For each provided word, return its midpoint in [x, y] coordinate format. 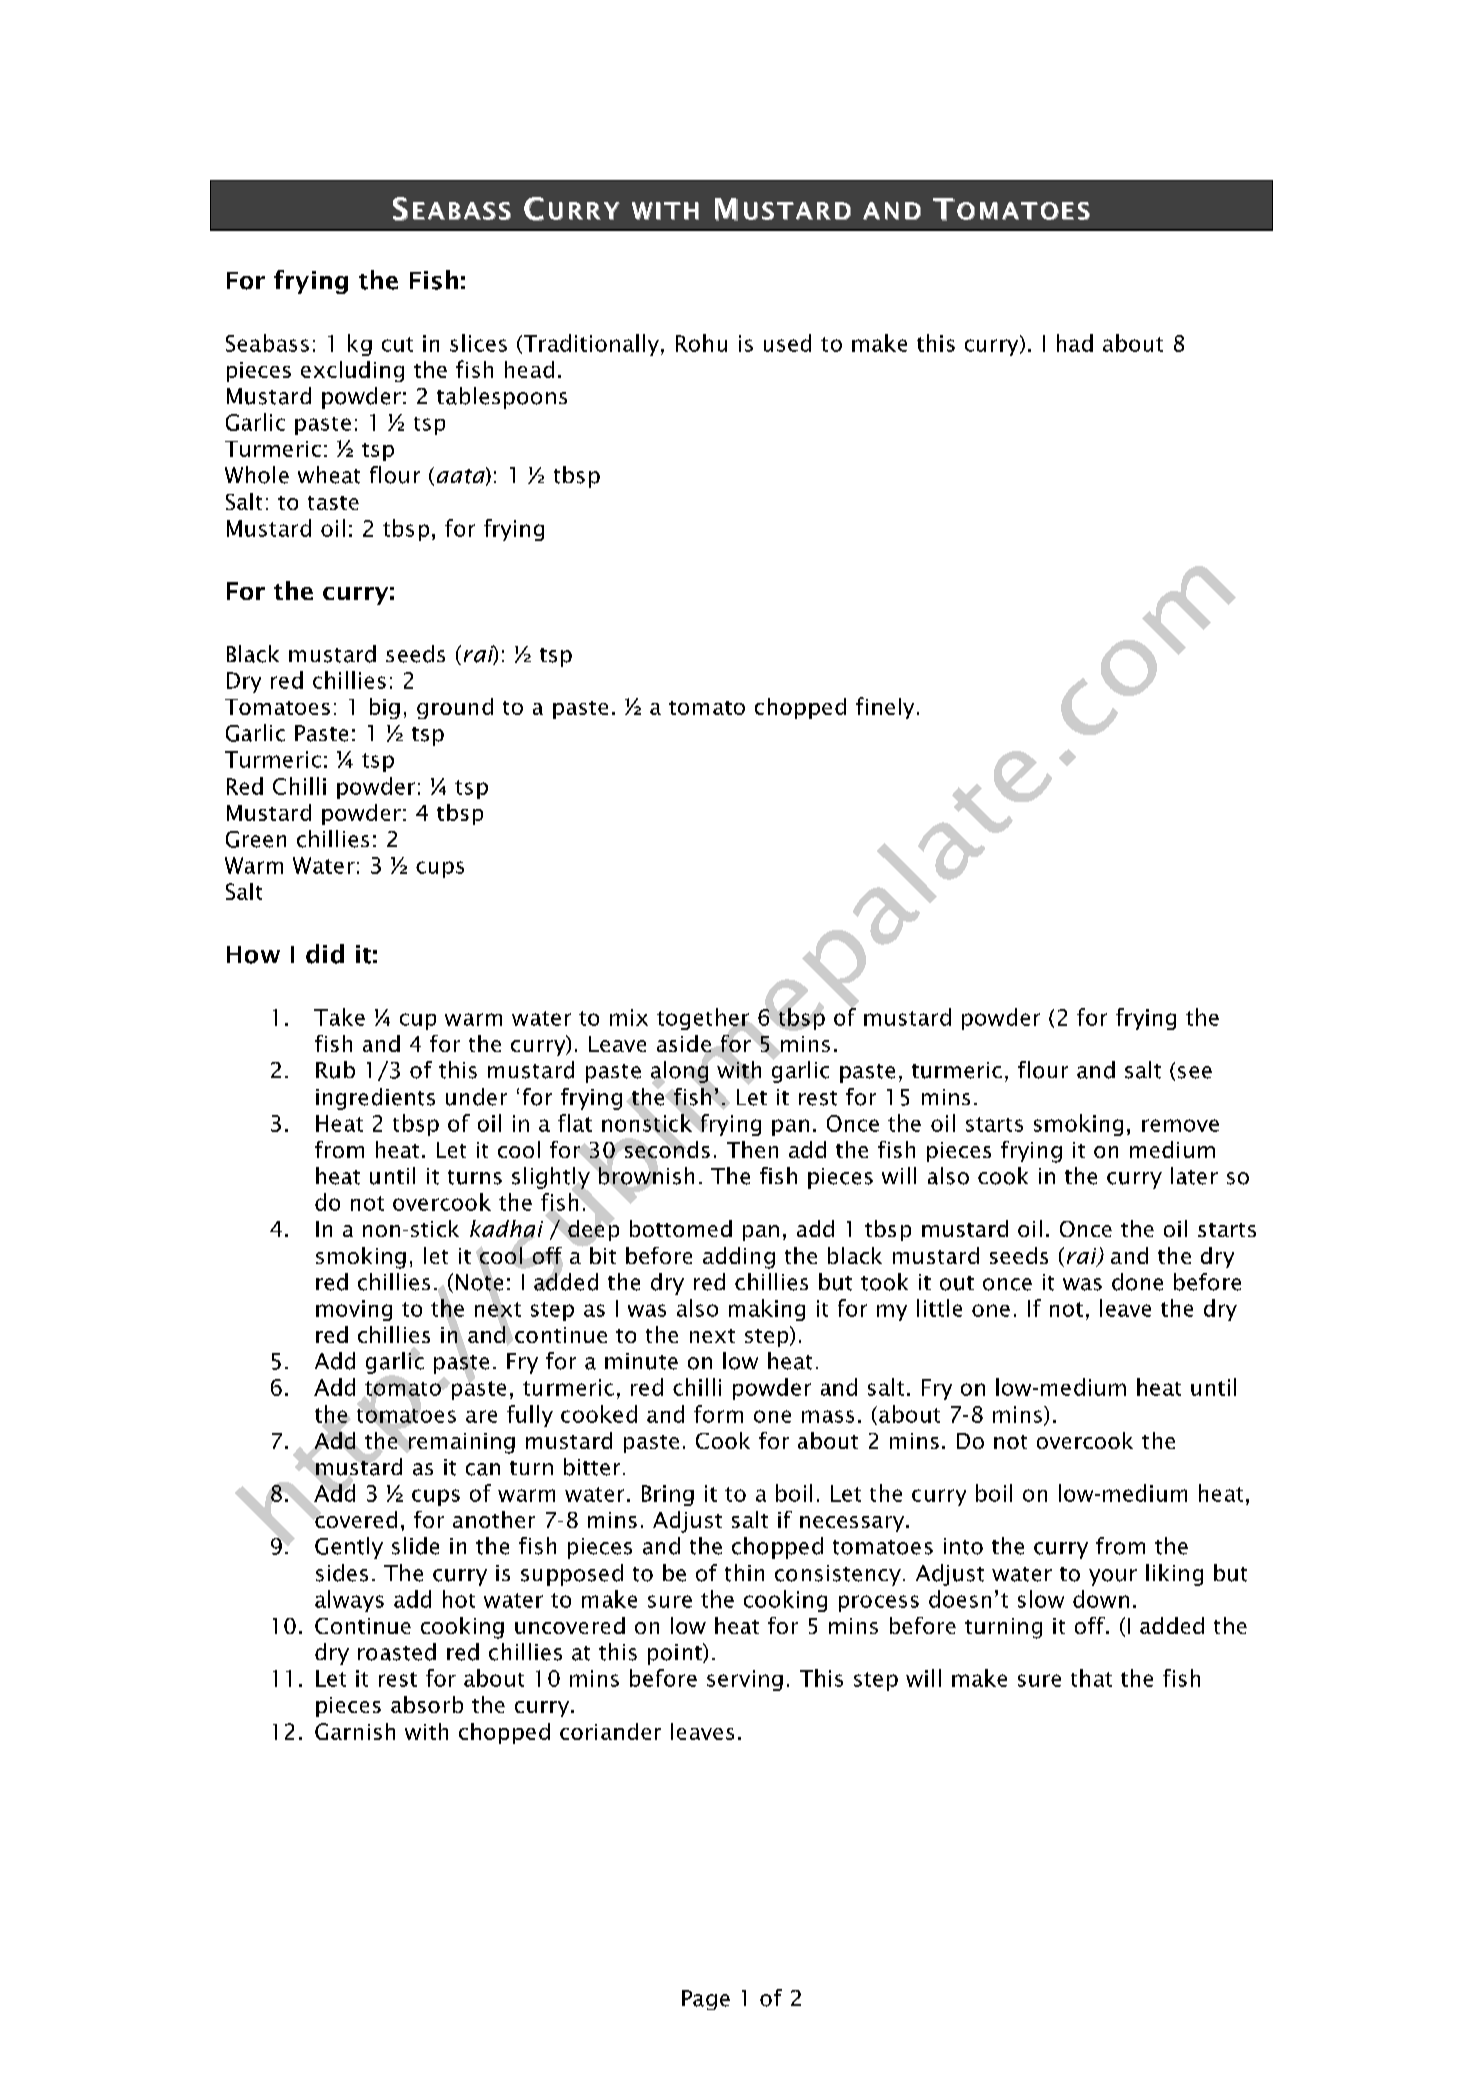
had [1075, 343]
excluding [352, 371]
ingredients [375, 1099]
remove [1180, 1125]
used [787, 343]
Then [752, 1149]
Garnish [355, 1731]
